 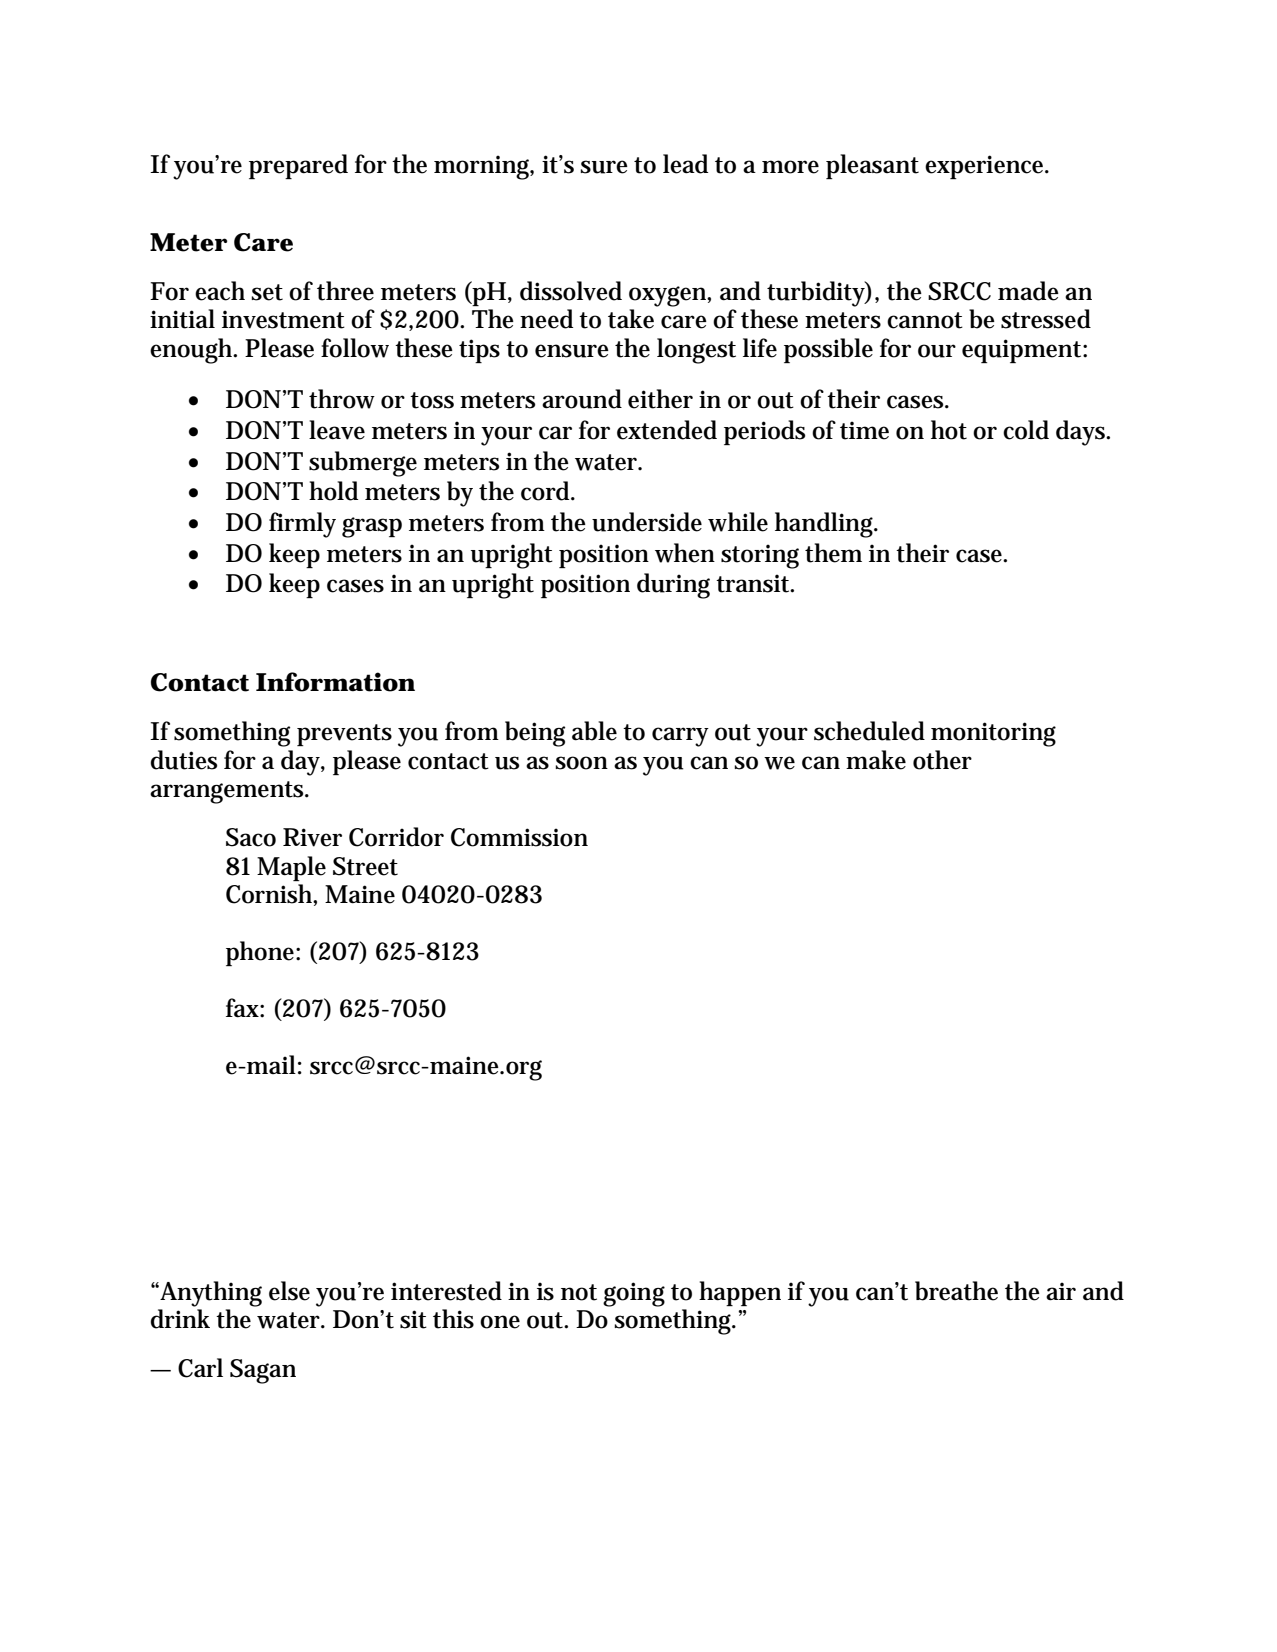 I want to click on arrangements, so click(x=228, y=792).
